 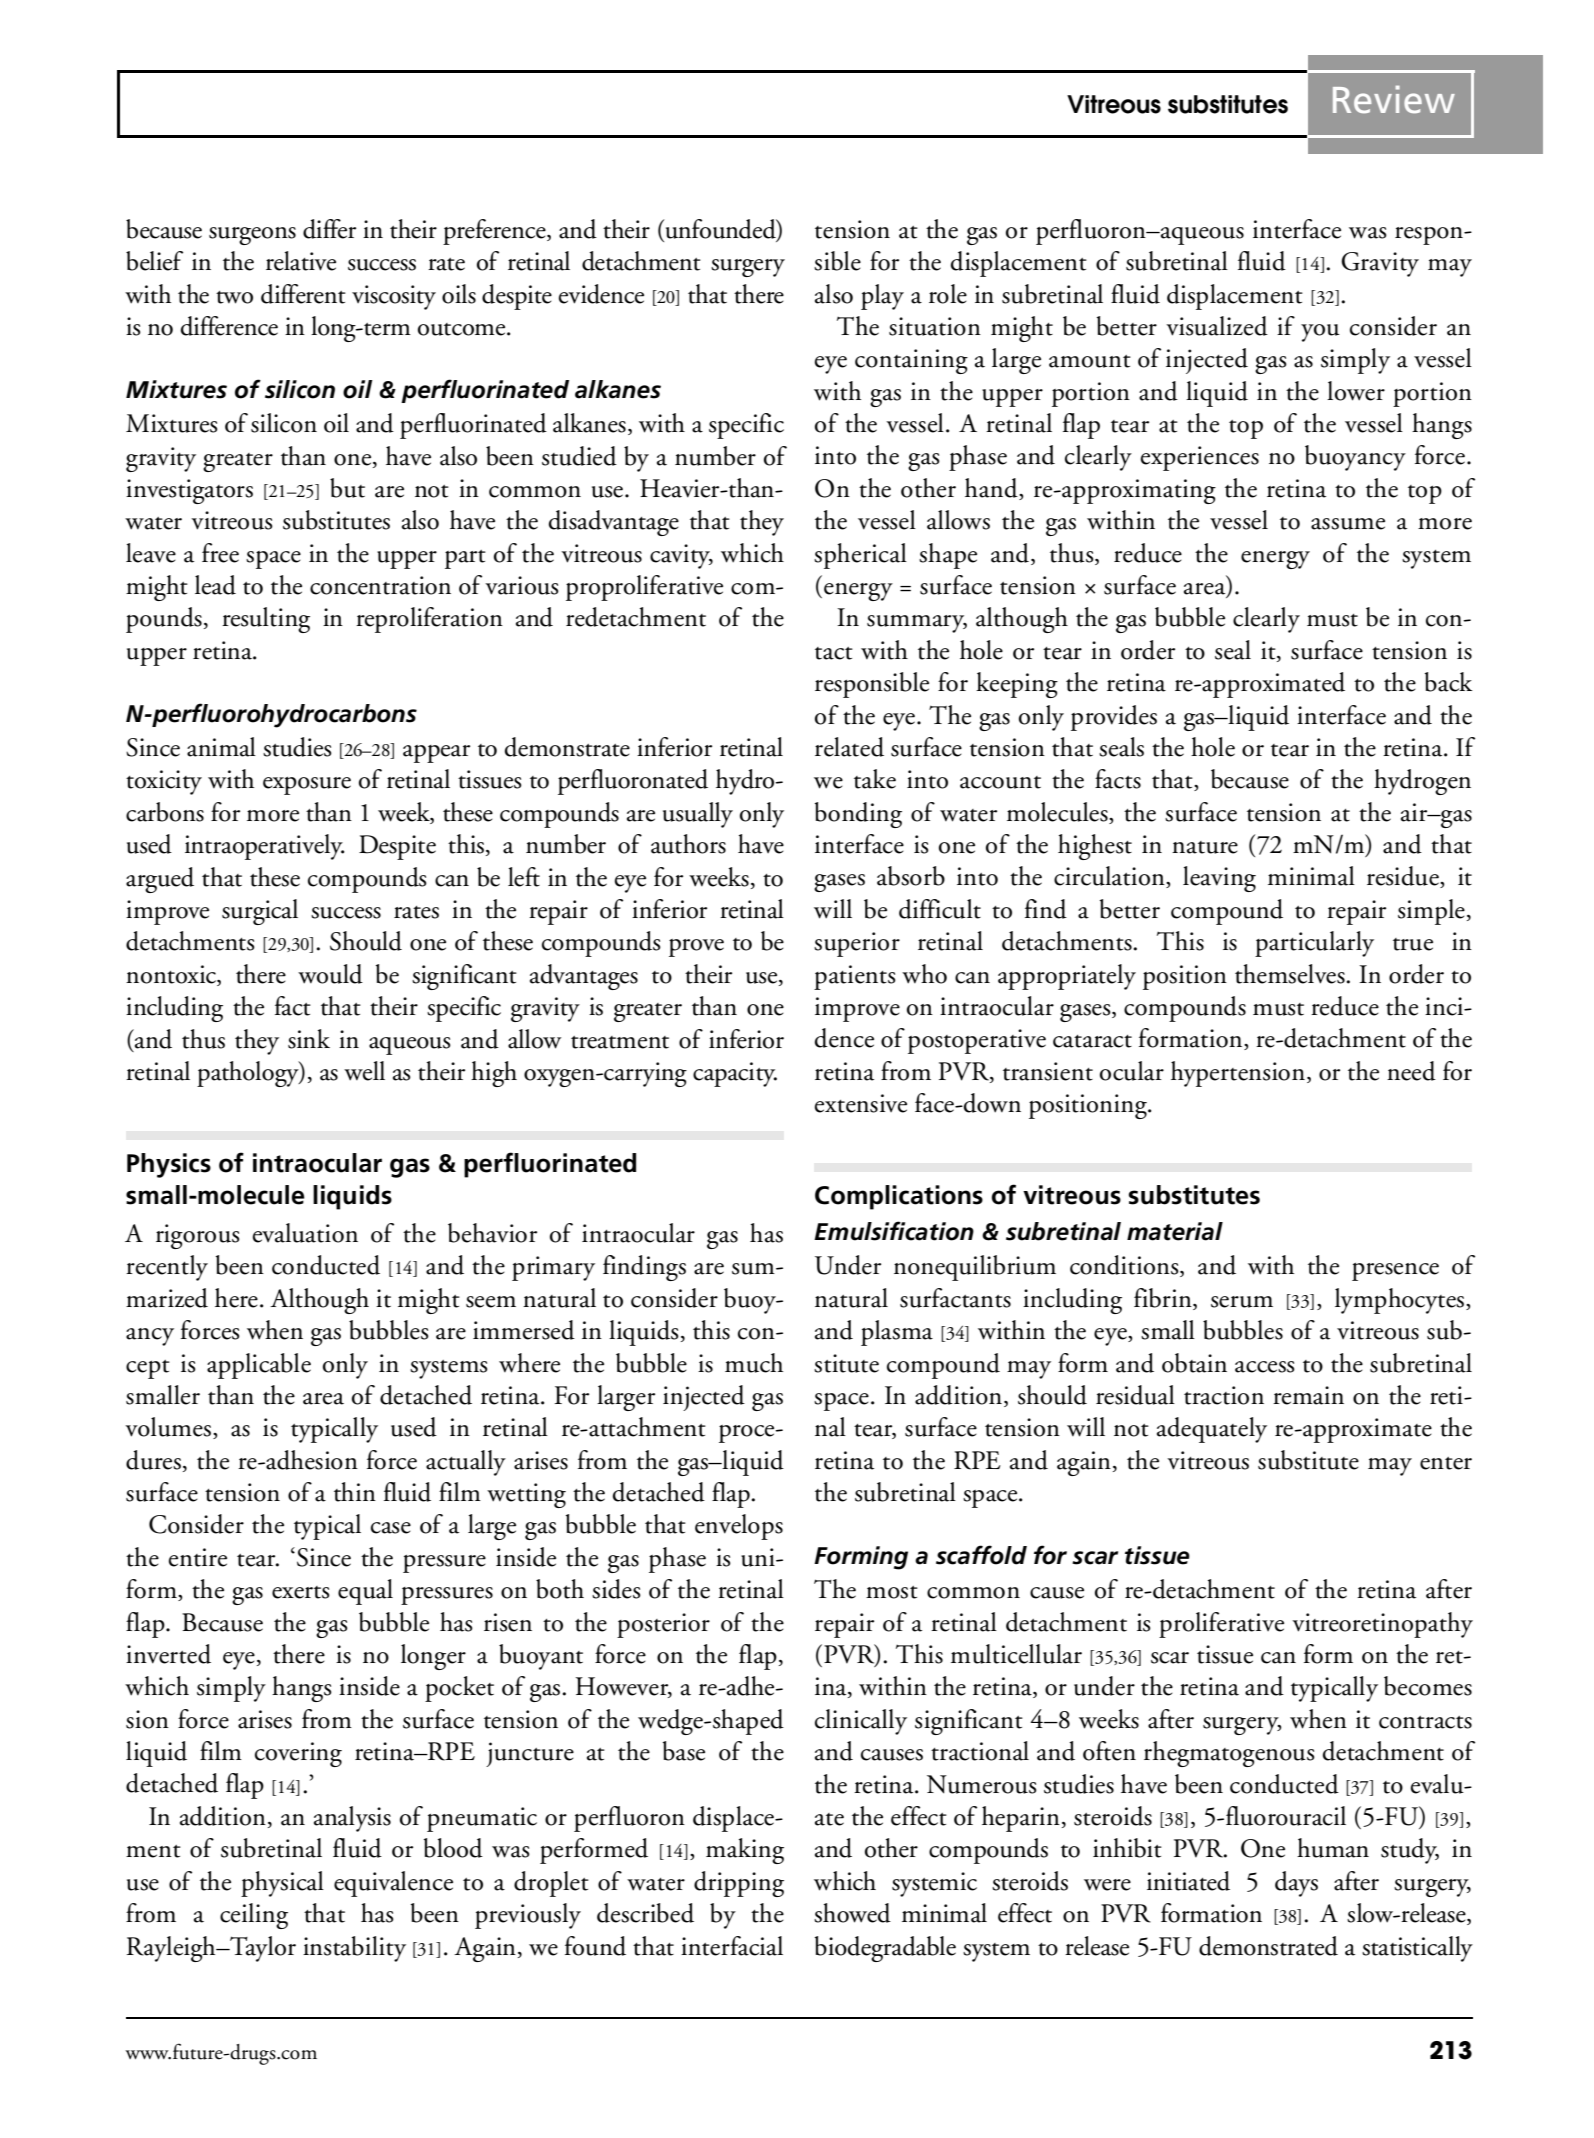 What do you see at coordinates (1242, 1302) in the document?
I see `serum` at bounding box center [1242, 1302].
